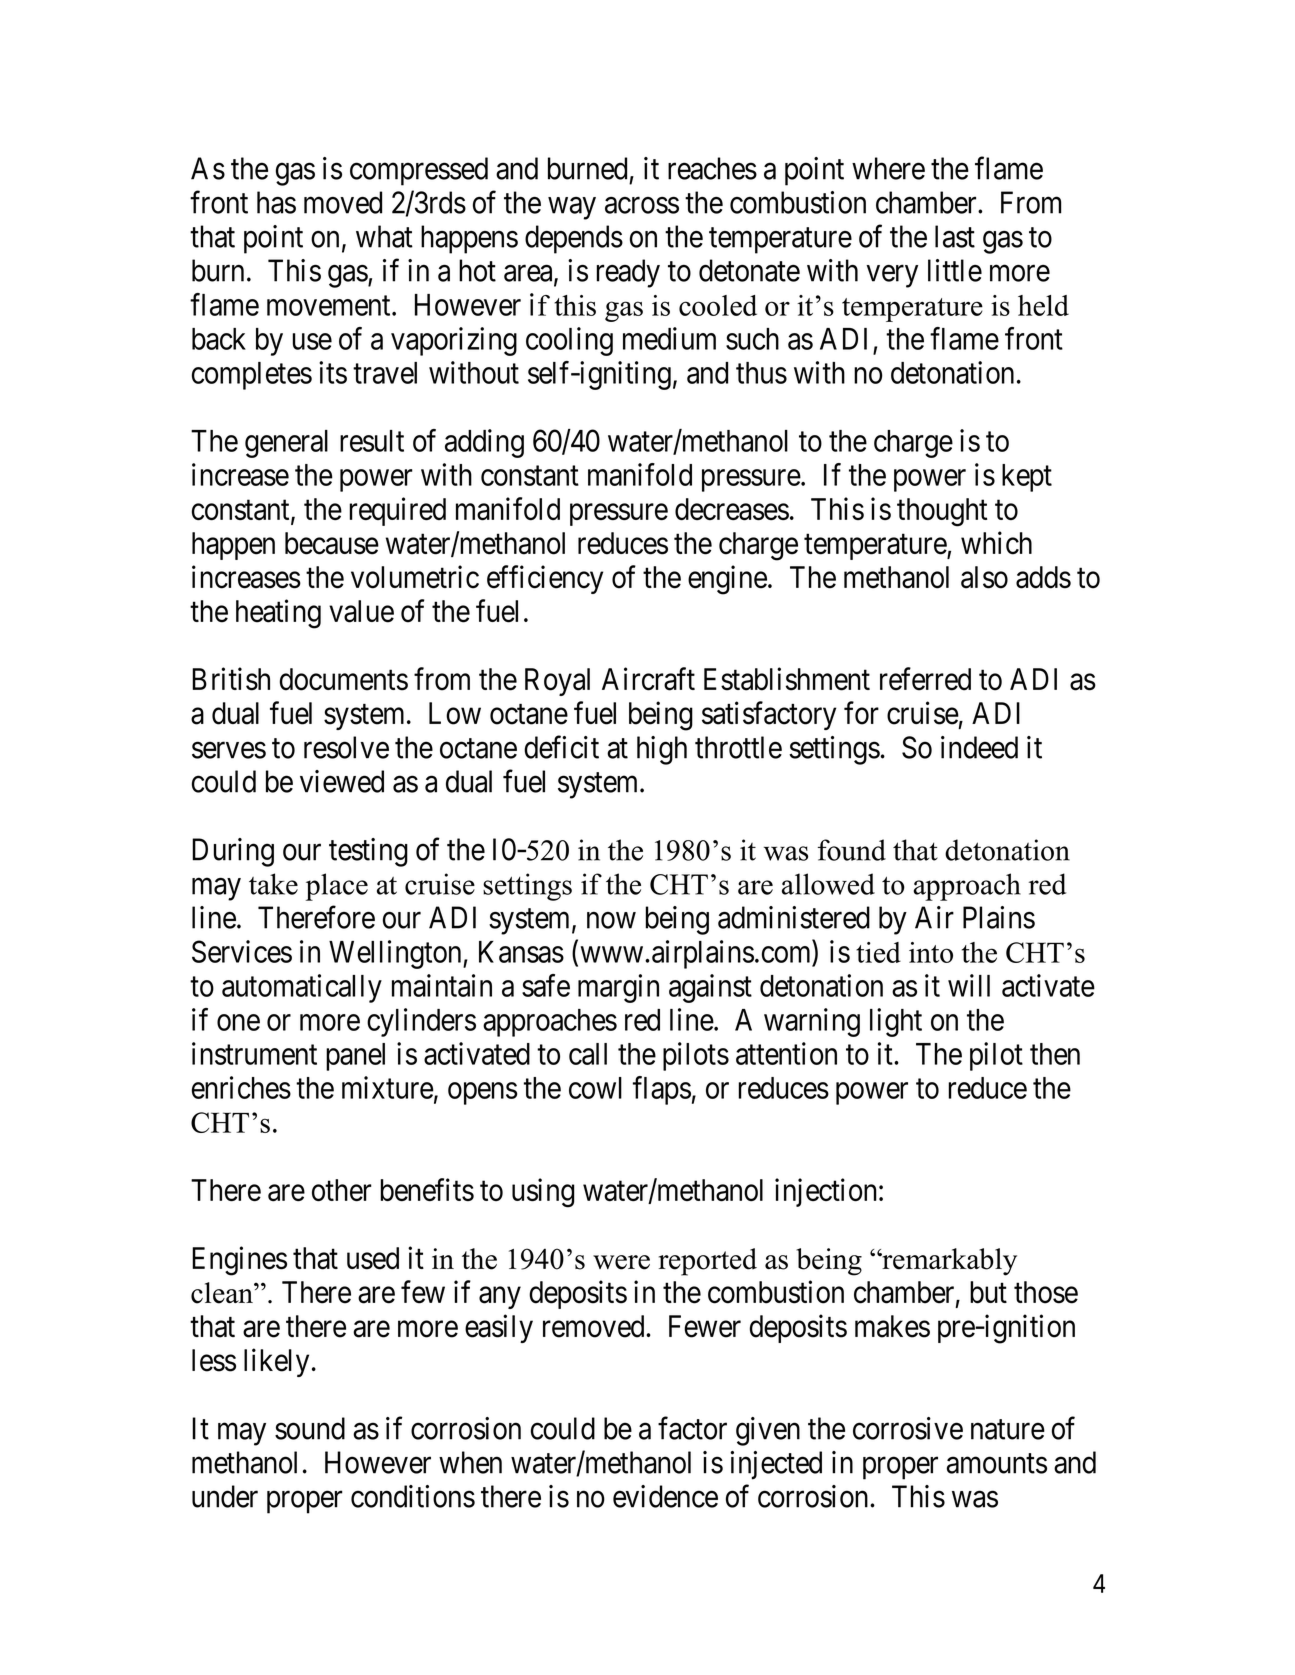  I want to click on but, so click(988, 1292).
